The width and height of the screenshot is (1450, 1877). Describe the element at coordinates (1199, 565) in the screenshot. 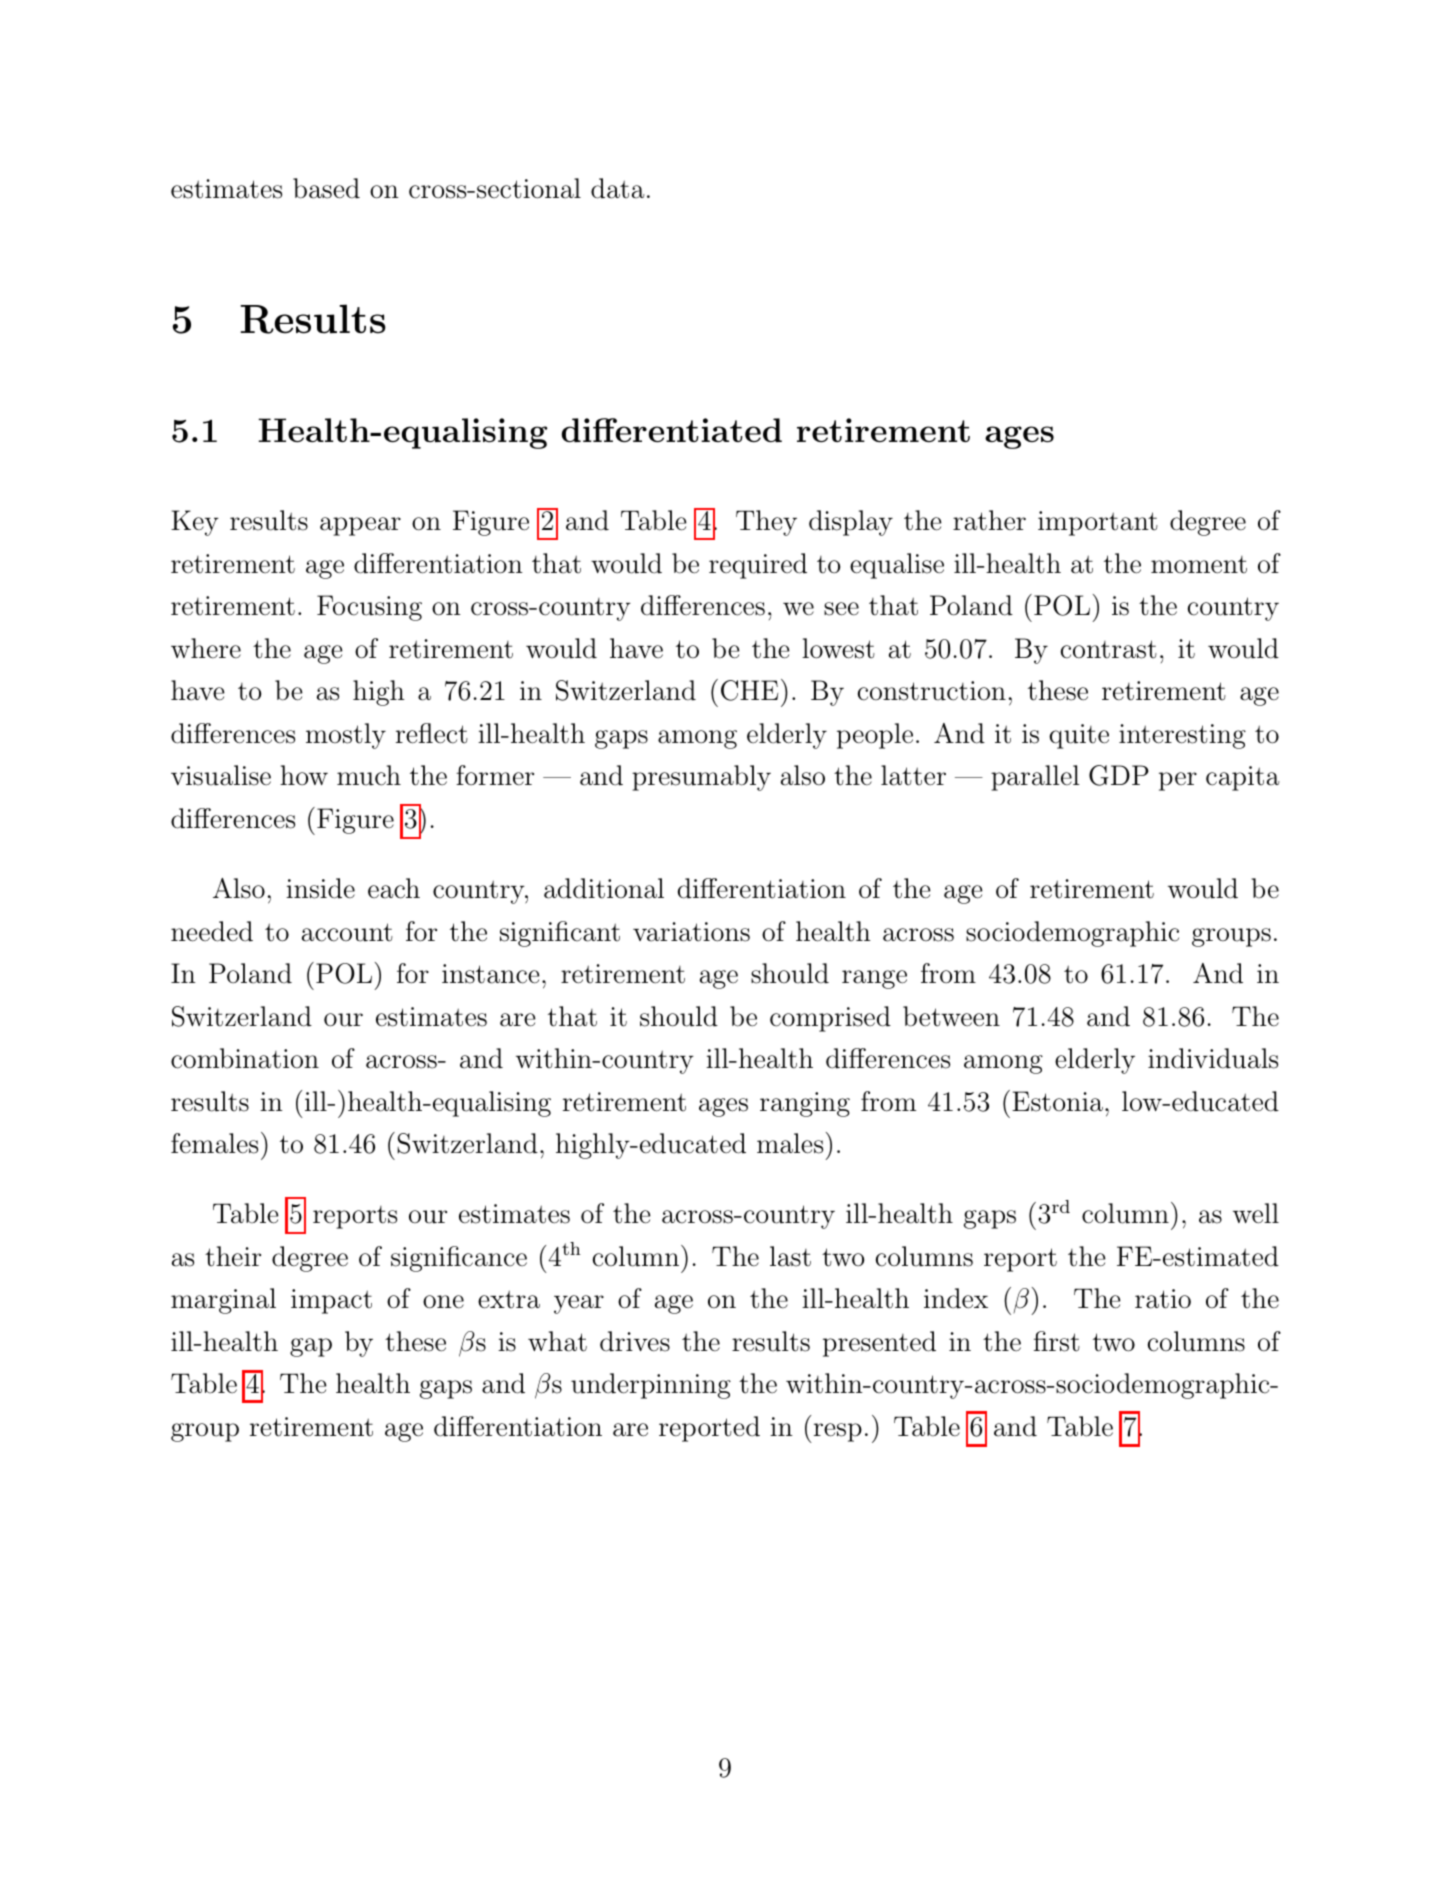

I see `moment` at that location.
